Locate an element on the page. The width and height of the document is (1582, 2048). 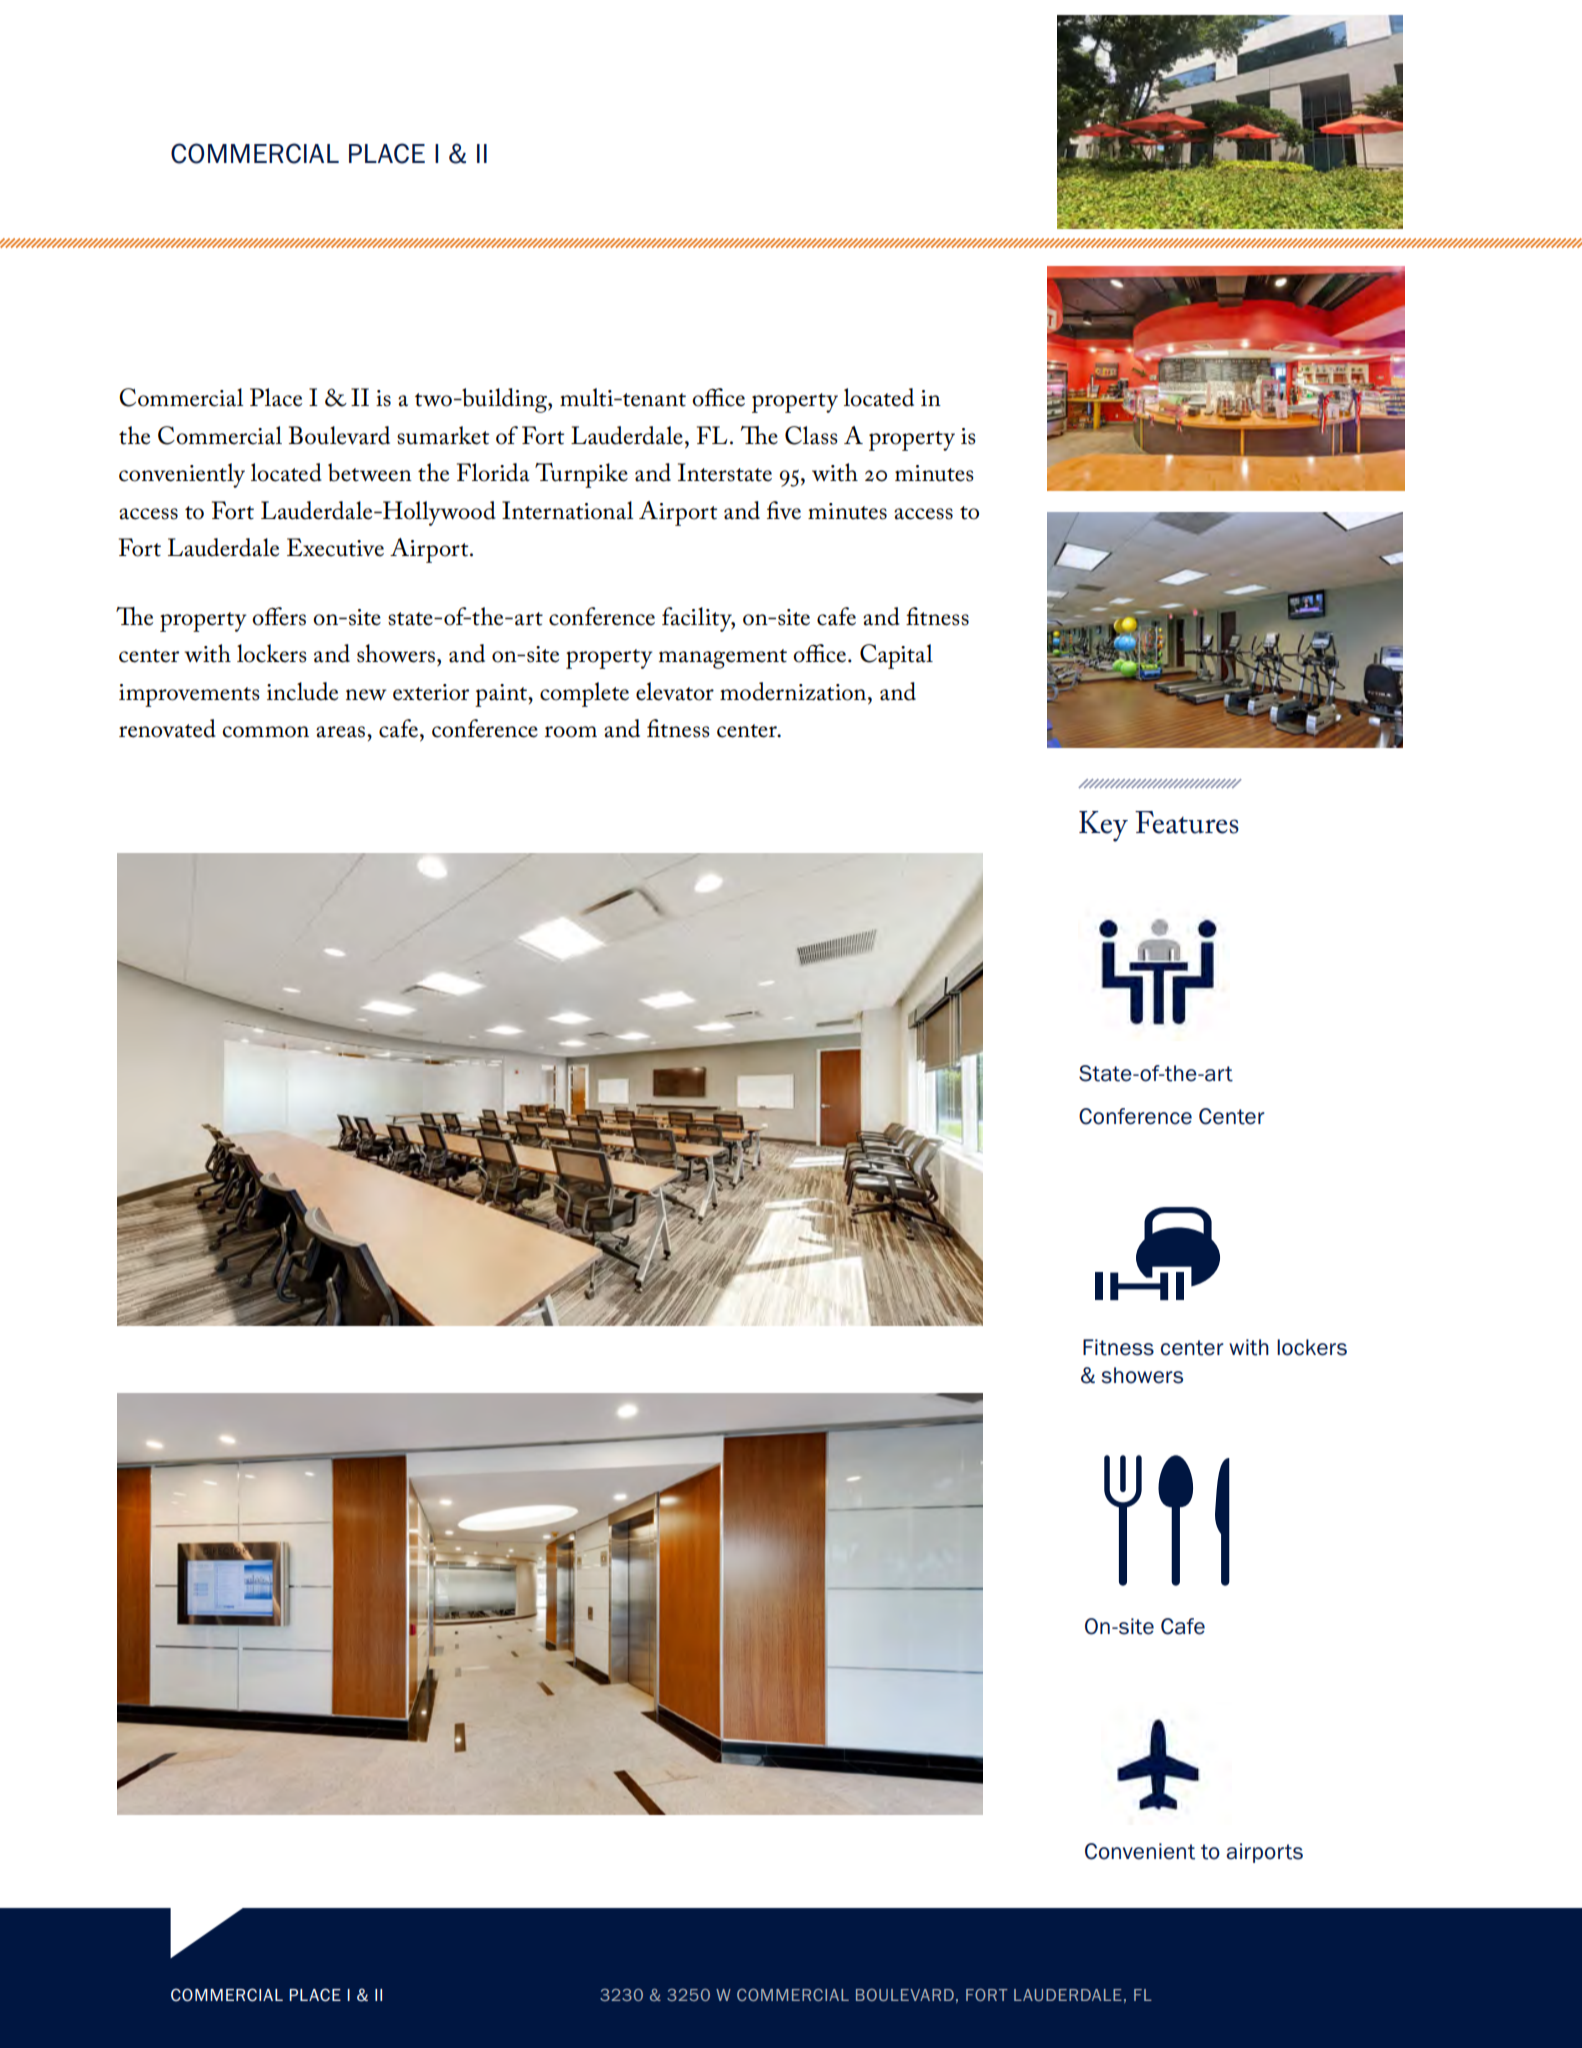
Features is located at coordinates (1187, 822).
